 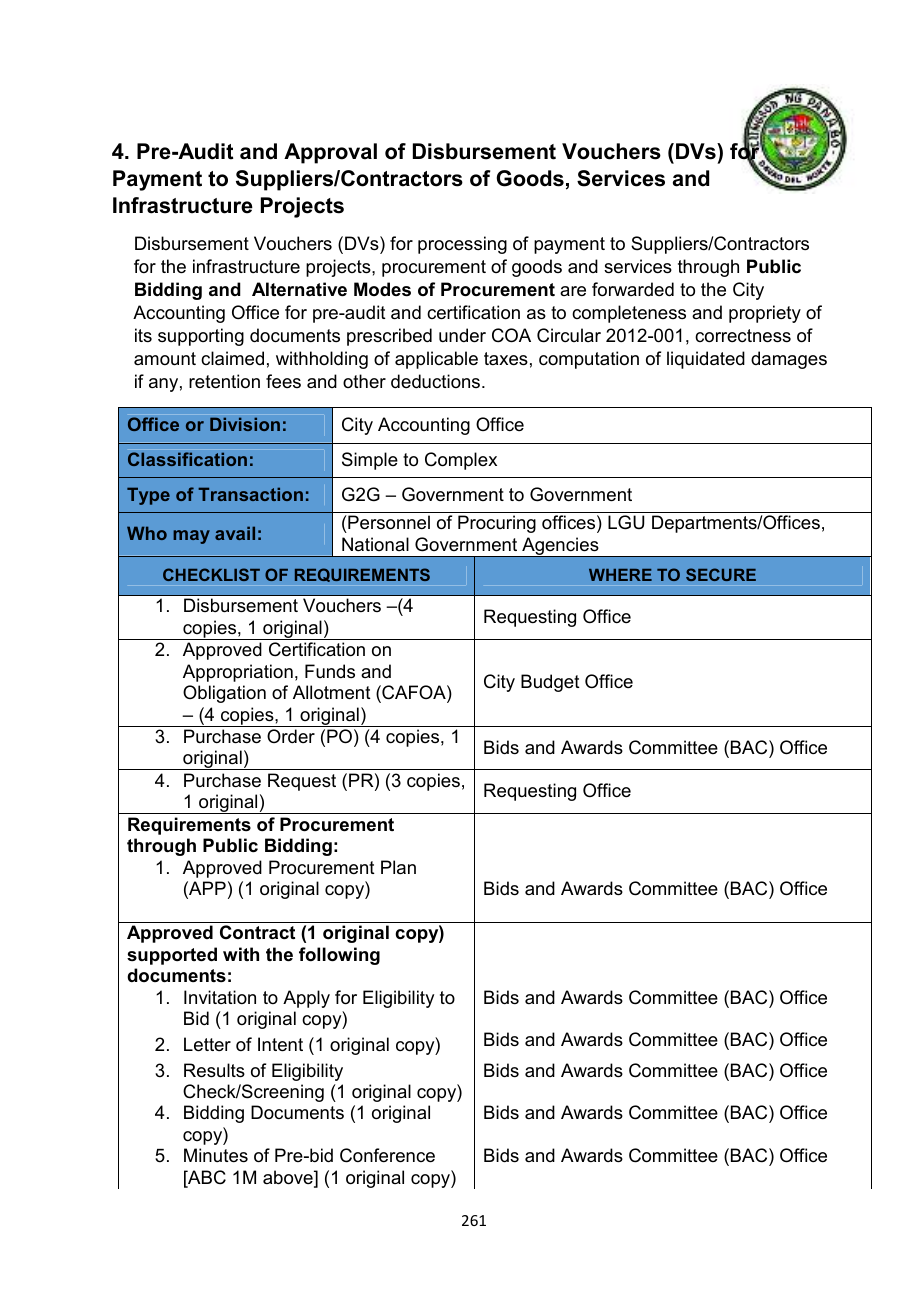 What do you see at coordinates (461, 461) in the screenshot?
I see `Complex` at bounding box center [461, 461].
